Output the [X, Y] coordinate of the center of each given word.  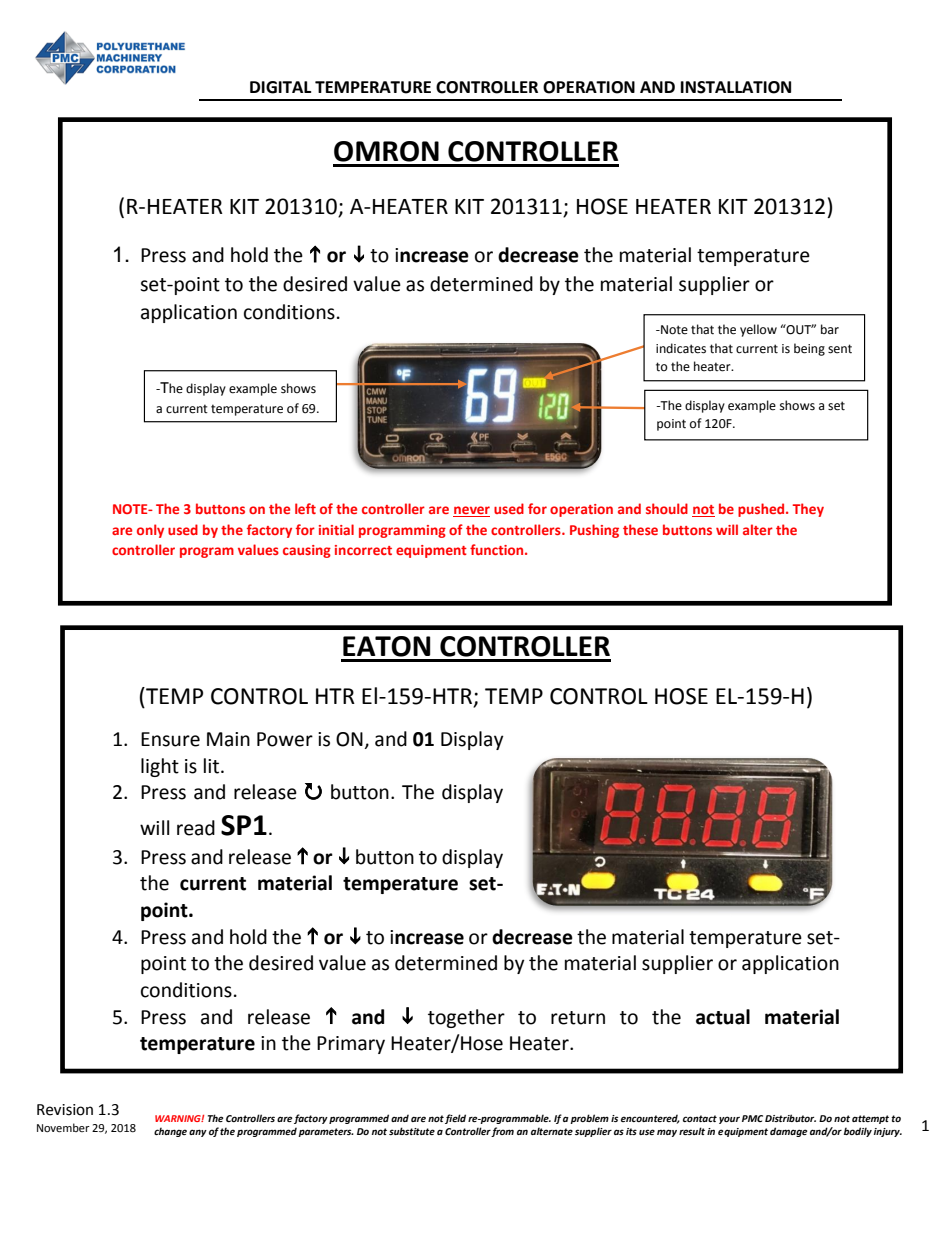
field [455, 1119]
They [808, 510]
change [170, 1132]
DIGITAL [280, 87]
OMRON [386, 151]
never [471, 511]
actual [723, 1017]
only [150, 531]
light [160, 767]
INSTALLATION [736, 87]
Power [285, 739]
